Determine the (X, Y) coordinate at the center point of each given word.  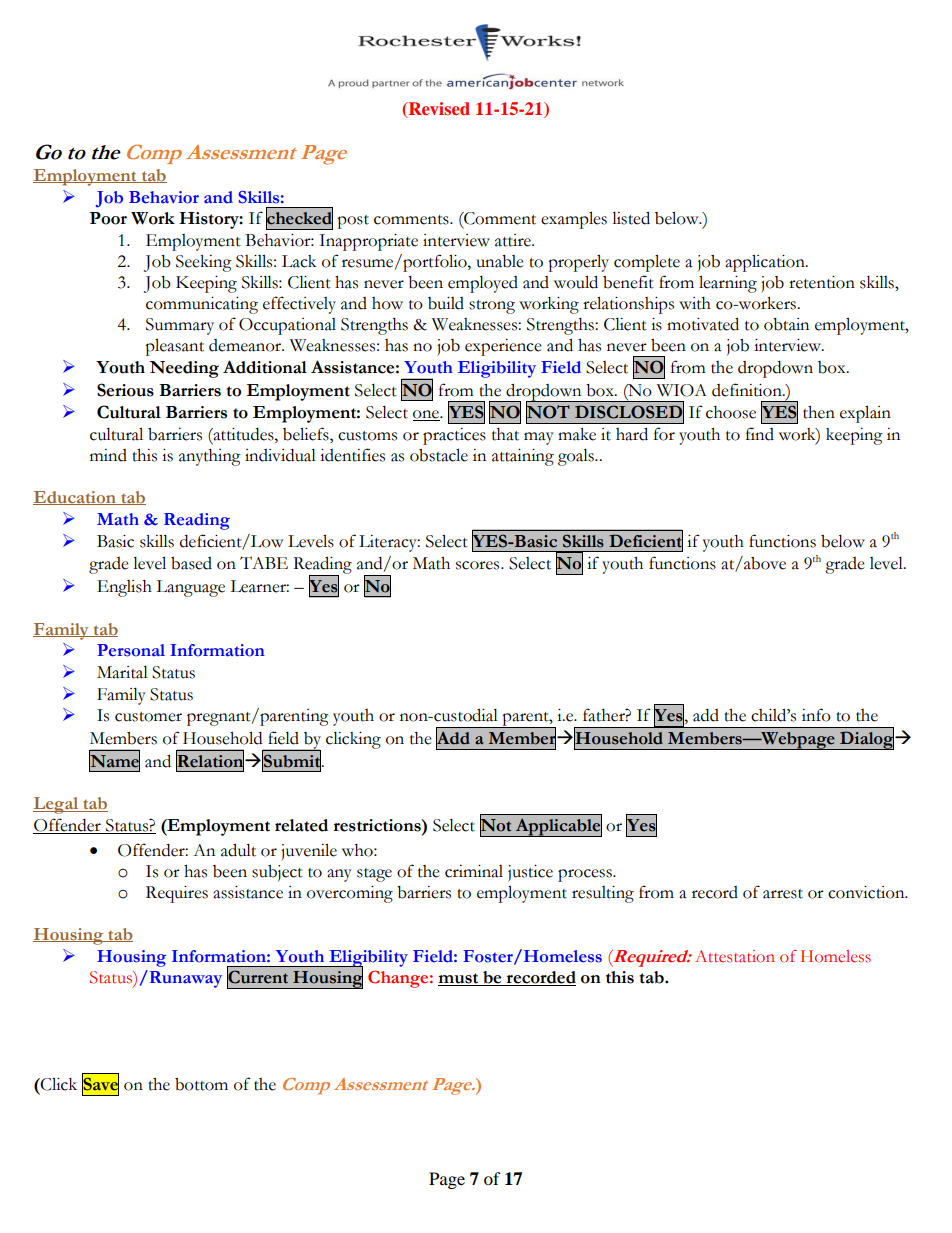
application (766, 263)
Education (75, 498)
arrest (783, 894)
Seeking (204, 263)
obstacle (439, 455)
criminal (474, 871)
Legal (57, 805)
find (760, 434)
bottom (201, 1084)
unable (500, 261)
